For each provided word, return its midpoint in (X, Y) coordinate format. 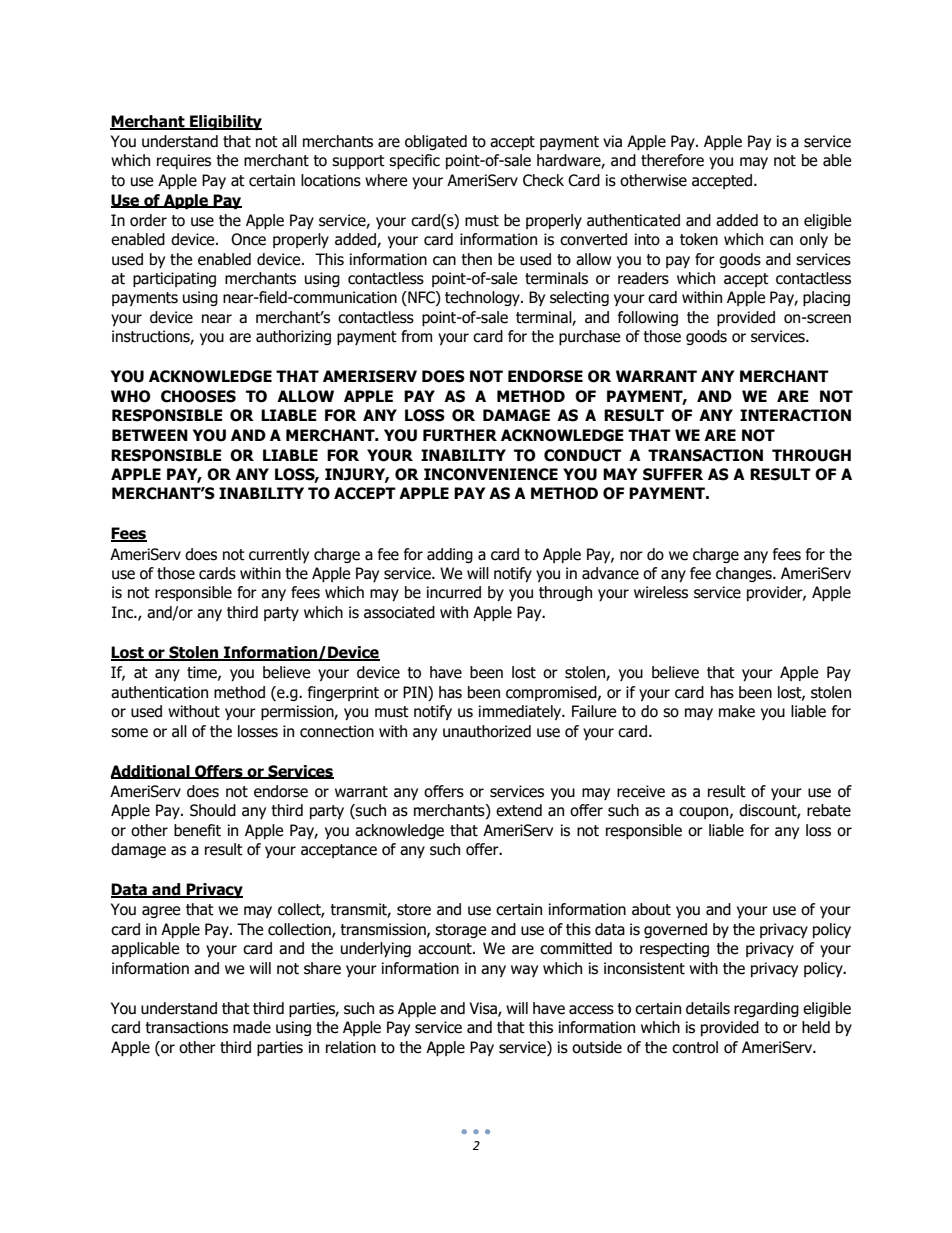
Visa (484, 1009)
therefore (672, 160)
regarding (766, 1009)
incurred (454, 592)
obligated (436, 142)
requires (184, 161)
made (252, 1027)
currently (279, 555)
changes (745, 574)
